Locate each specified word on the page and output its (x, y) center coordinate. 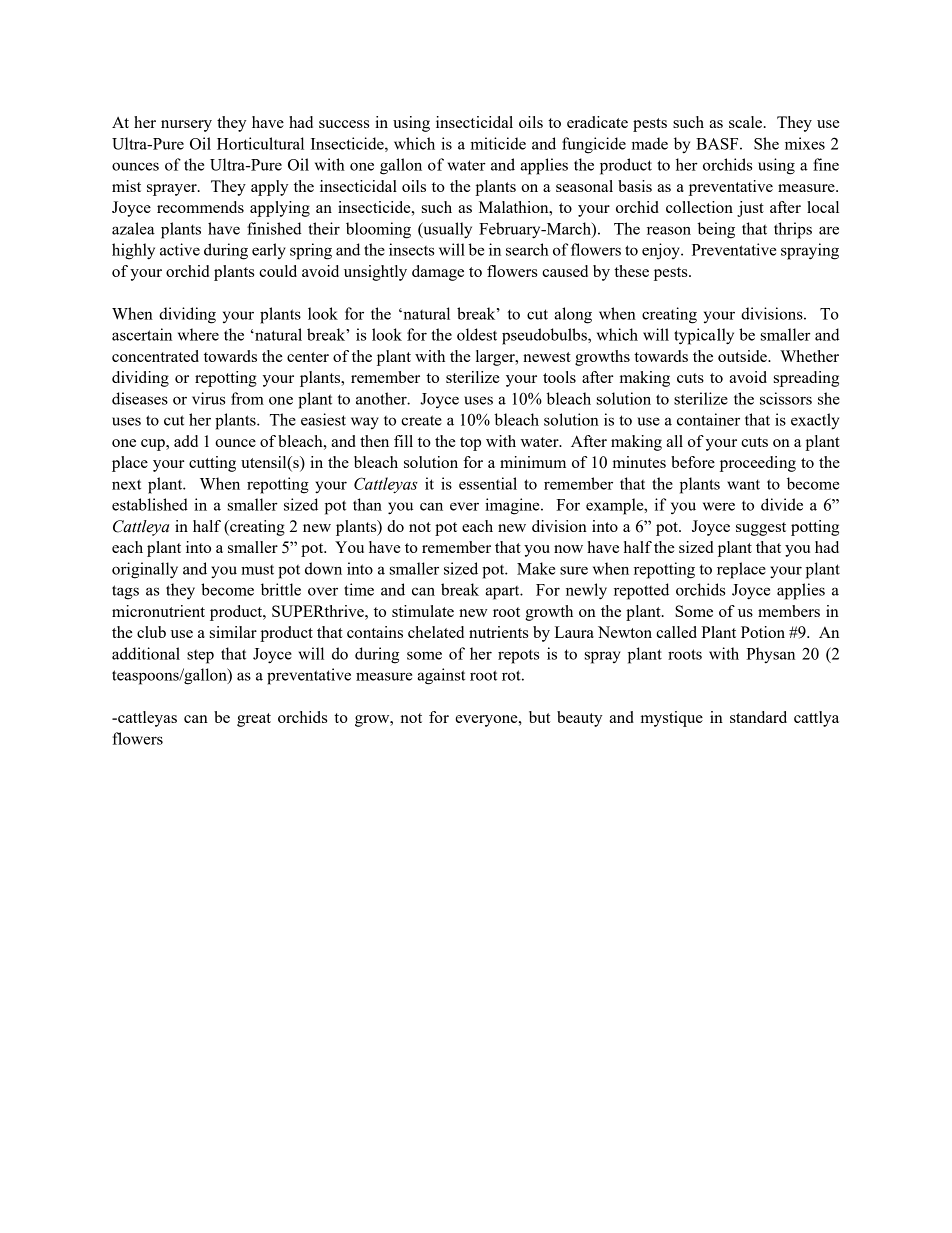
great (254, 720)
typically (704, 336)
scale (747, 122)
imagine (513, 506)
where (198, 334)
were (719, 506)
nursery (186, 126)
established (150, 504)
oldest (477, 334)
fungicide (594, 145)
